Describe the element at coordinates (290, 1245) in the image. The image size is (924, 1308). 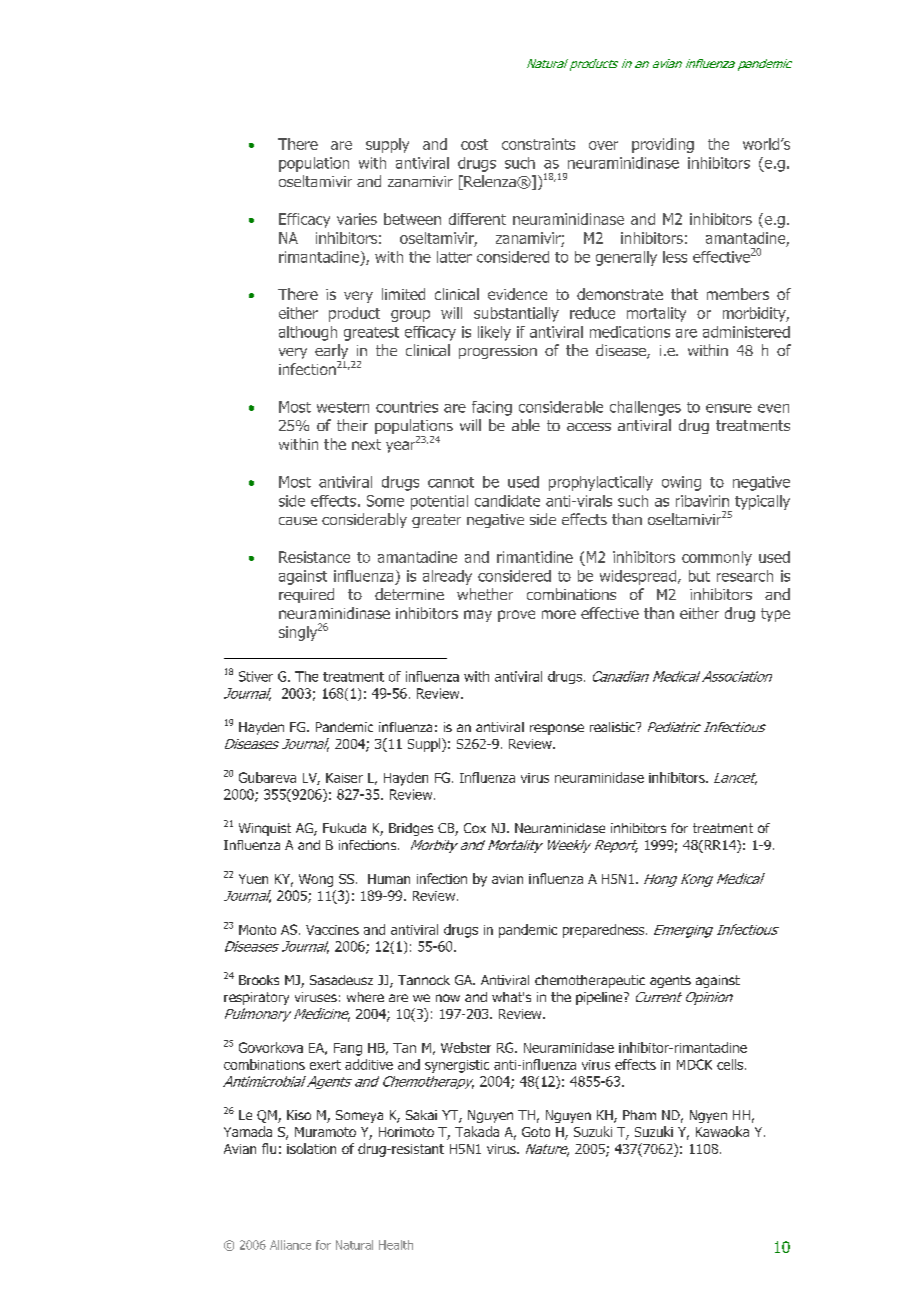
I see `Alliance` at that location.
